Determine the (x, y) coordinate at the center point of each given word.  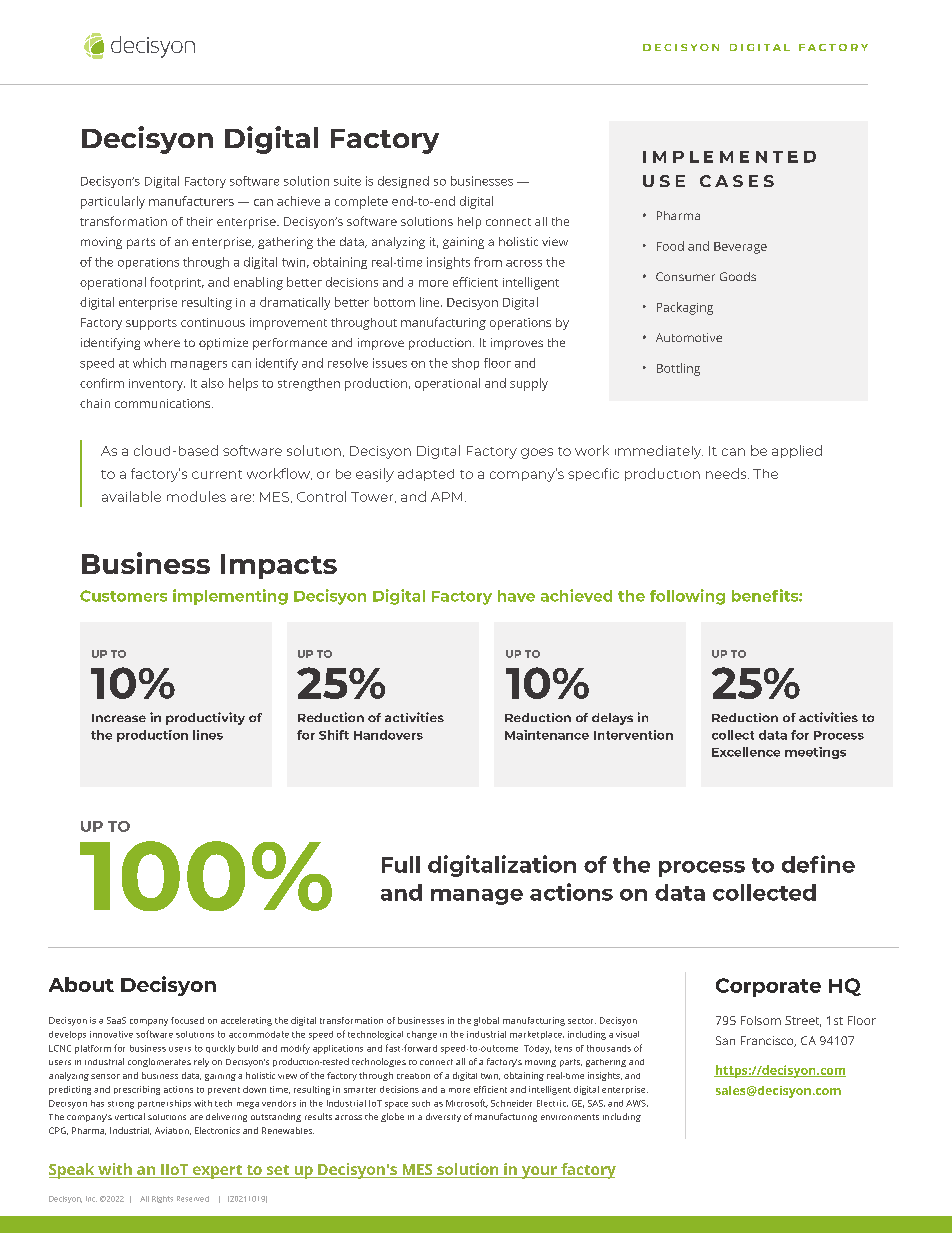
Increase (119, 718)
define (818, 864)
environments (570, 1117)
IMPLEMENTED (729, 157)
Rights (162, 1199)
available (131, 496)
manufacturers (191, 201)
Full (401, 864)
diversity (443, 1117)
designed (403, 182)
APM (446, 497)
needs (727, 473)
